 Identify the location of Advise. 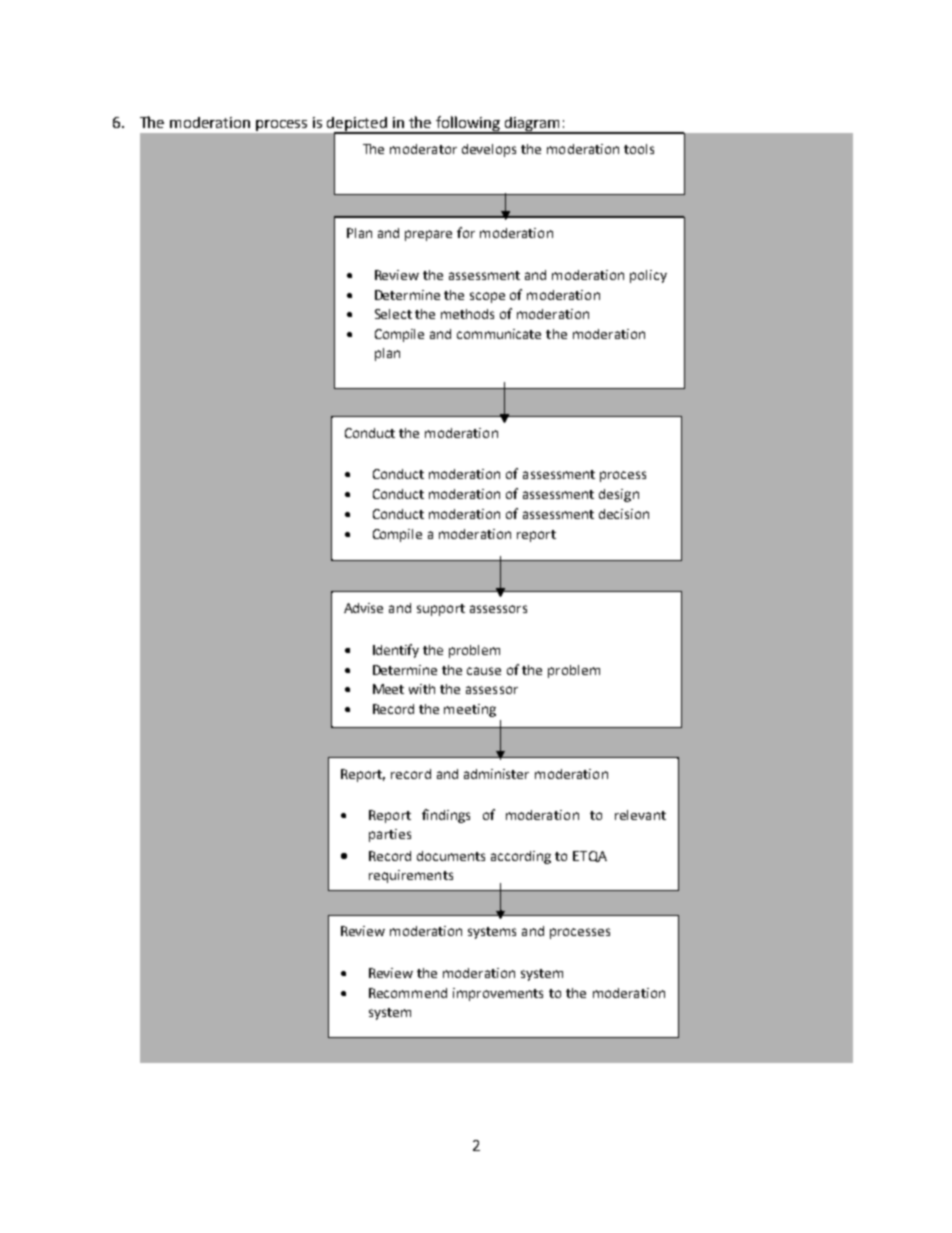
(363, 608).
